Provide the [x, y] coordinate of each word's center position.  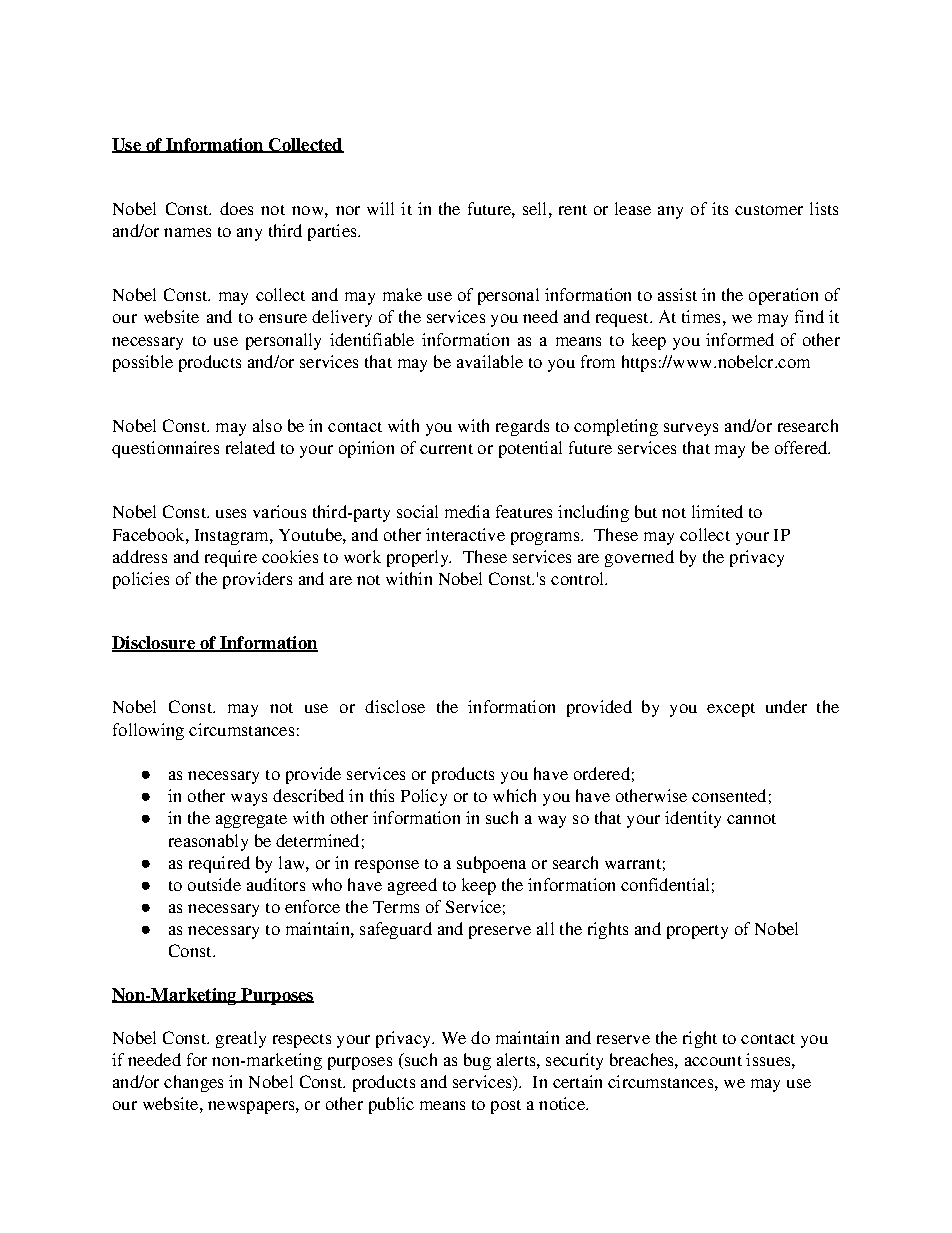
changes [193, 1083]
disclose [395, 706]
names [187, 232]
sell [536, 208]
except [731, 710]
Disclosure [154, 644]
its [720, 208]
